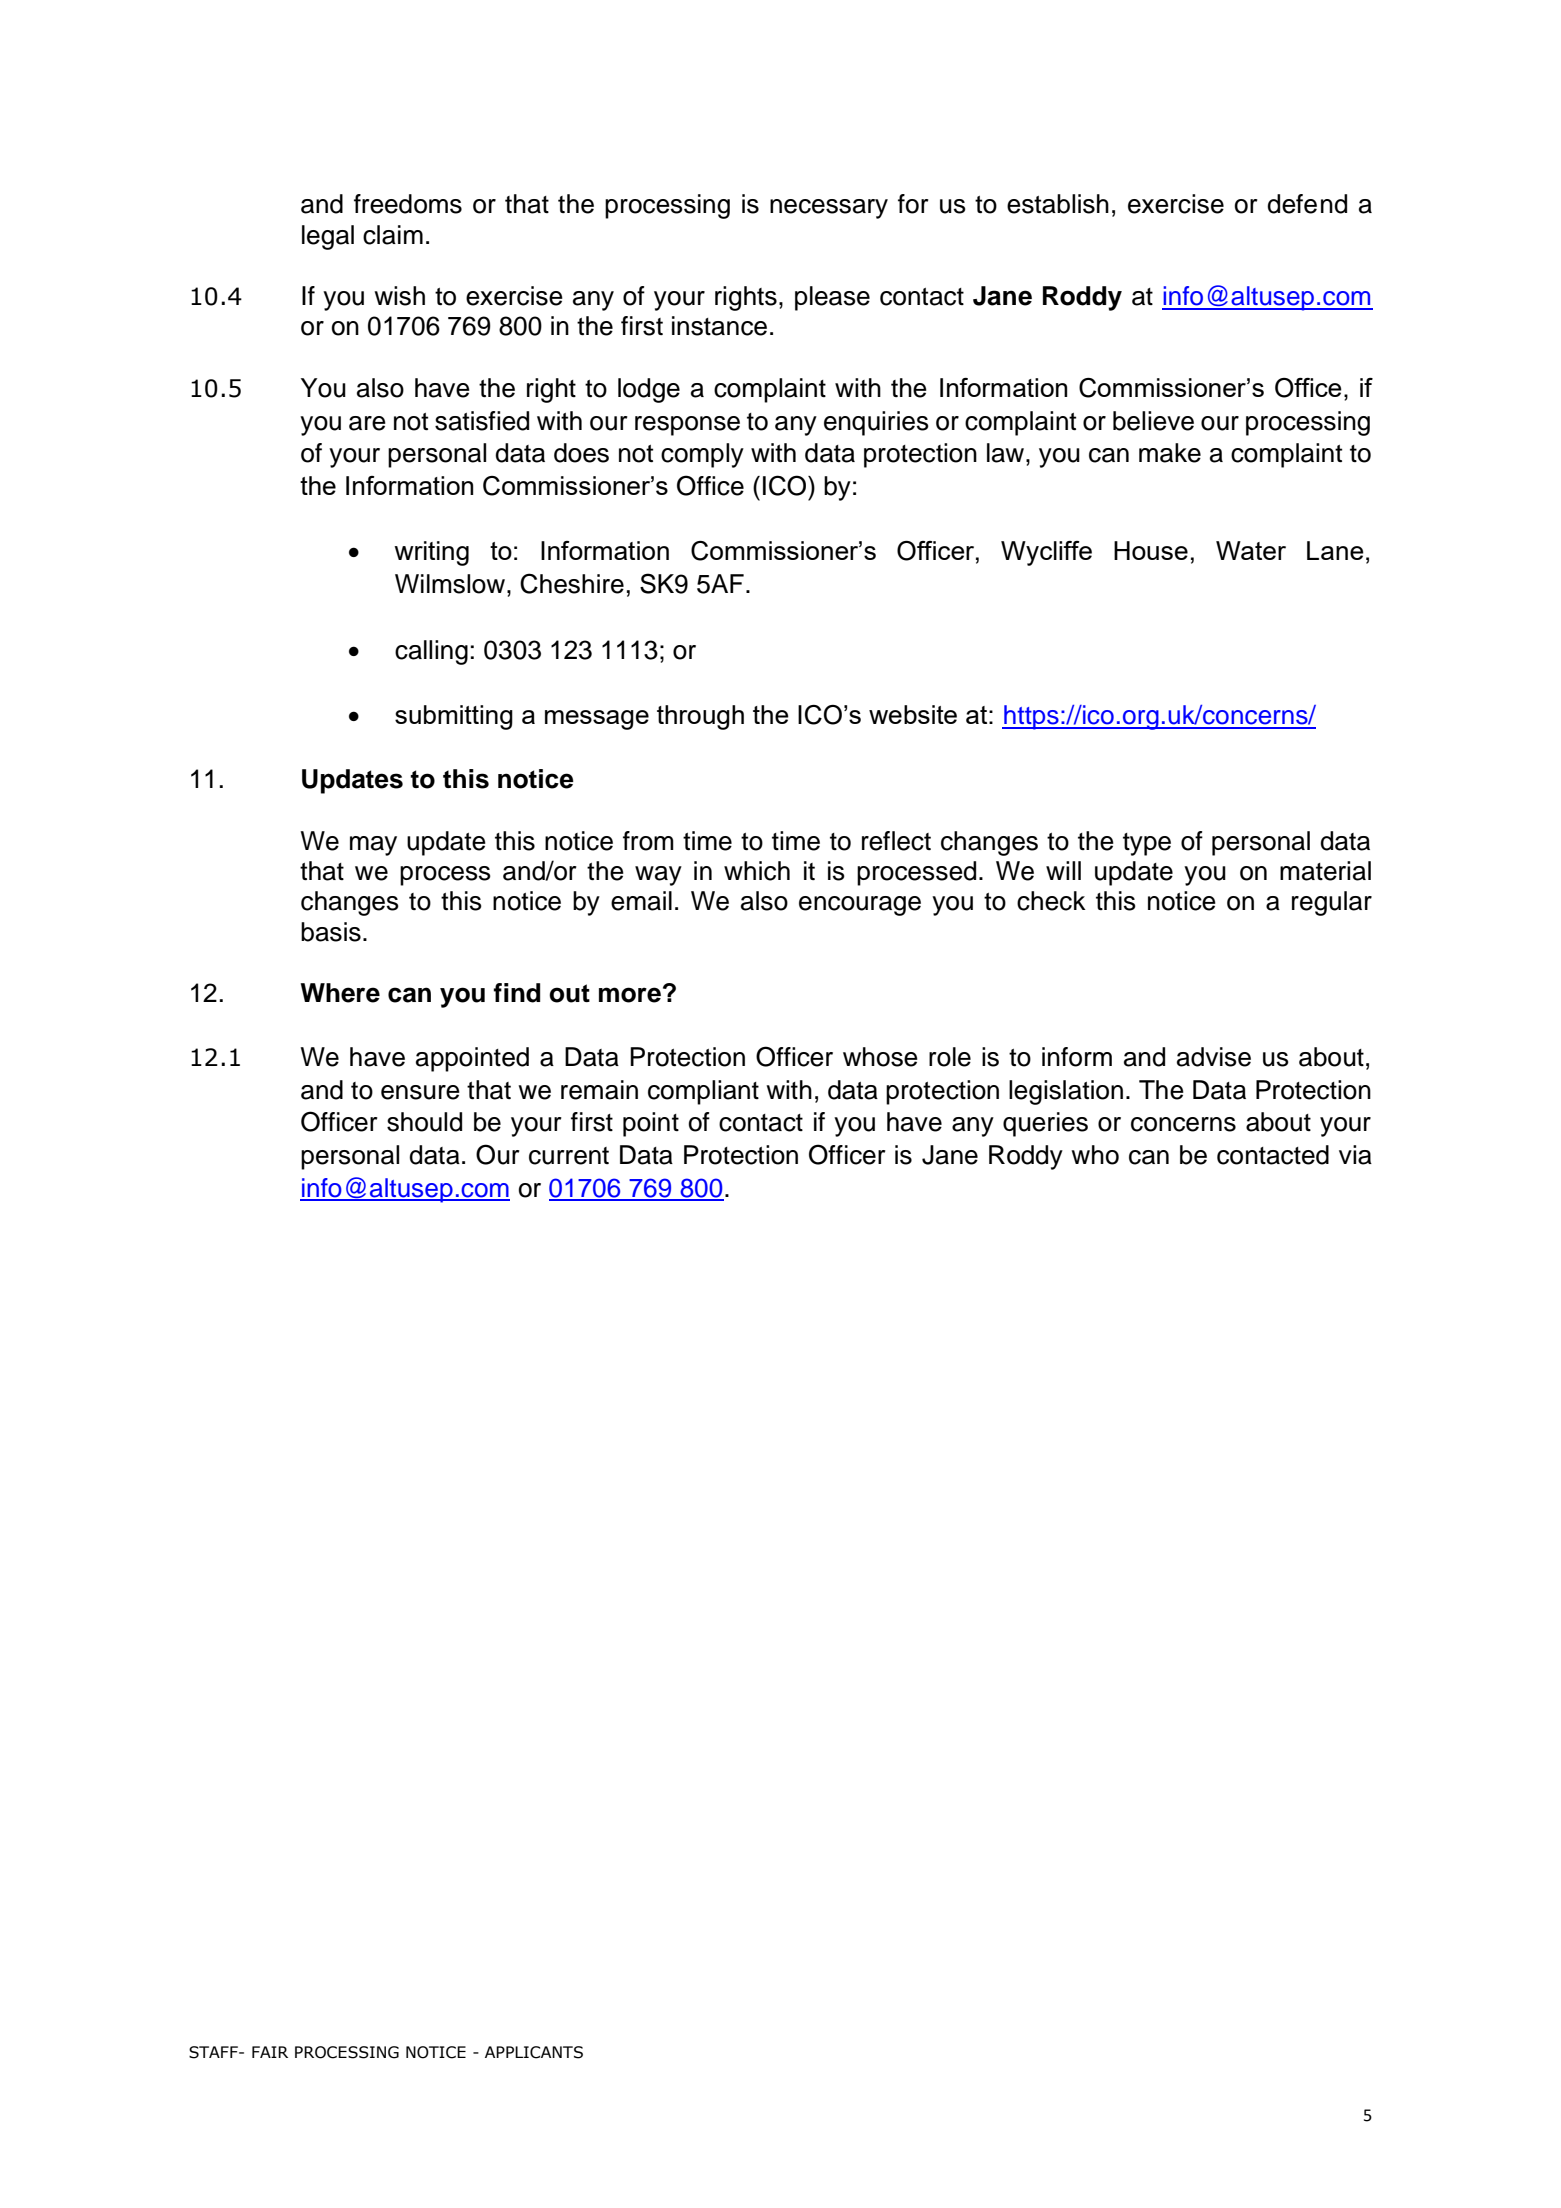 The image size is (1561, 2208). What do you see at coordinates (569, 1156) in the page?
I see `current` at bounding box center [569, 1156].
